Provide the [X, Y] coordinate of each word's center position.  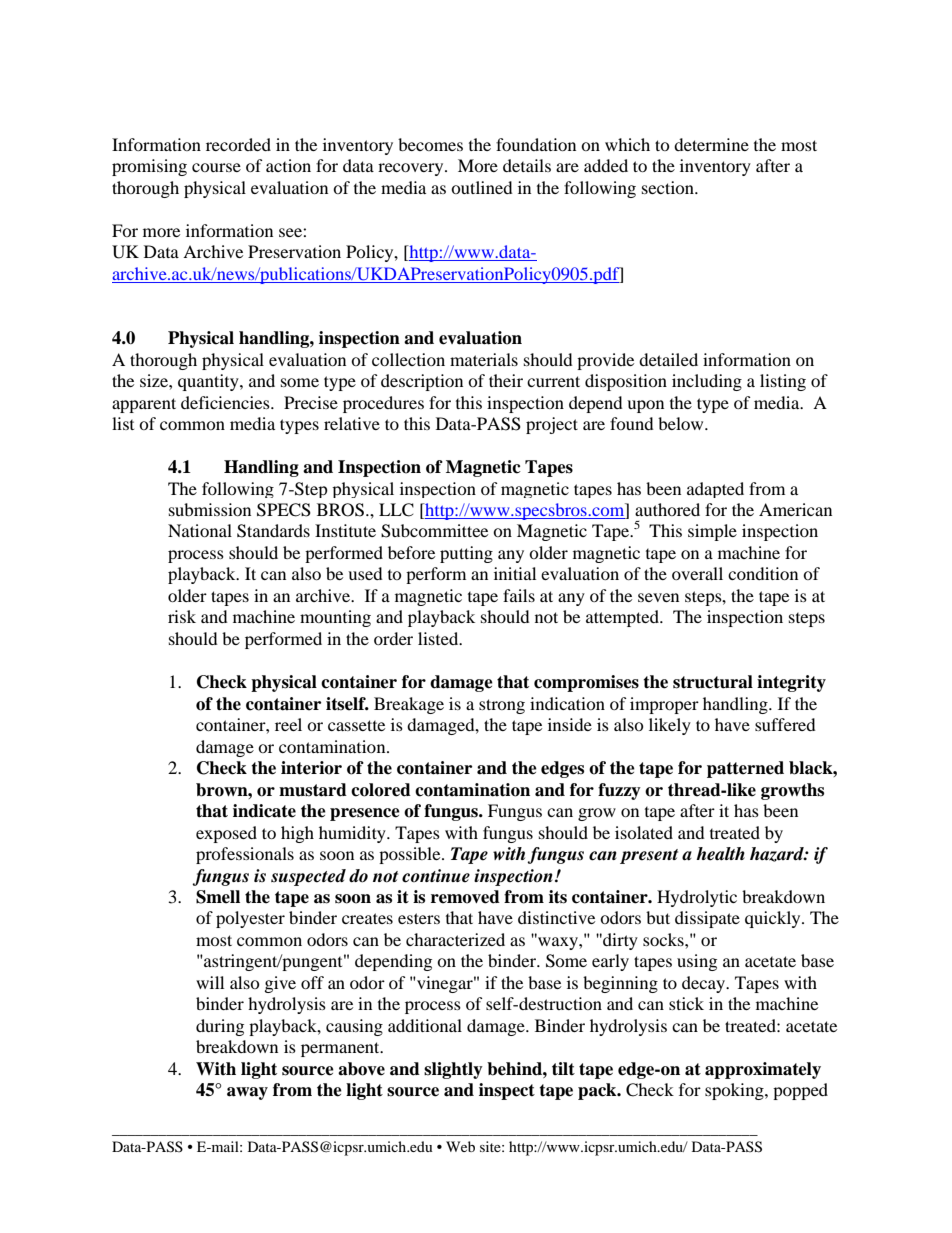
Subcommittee [434, 531]
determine [711, 144]
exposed [226, 834]
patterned [745, 769]
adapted [715, 490]
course [216, 167]
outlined [482, 187]
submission [210, 509]
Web [460, 1146]
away [247, 1093]
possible [411, 855]
